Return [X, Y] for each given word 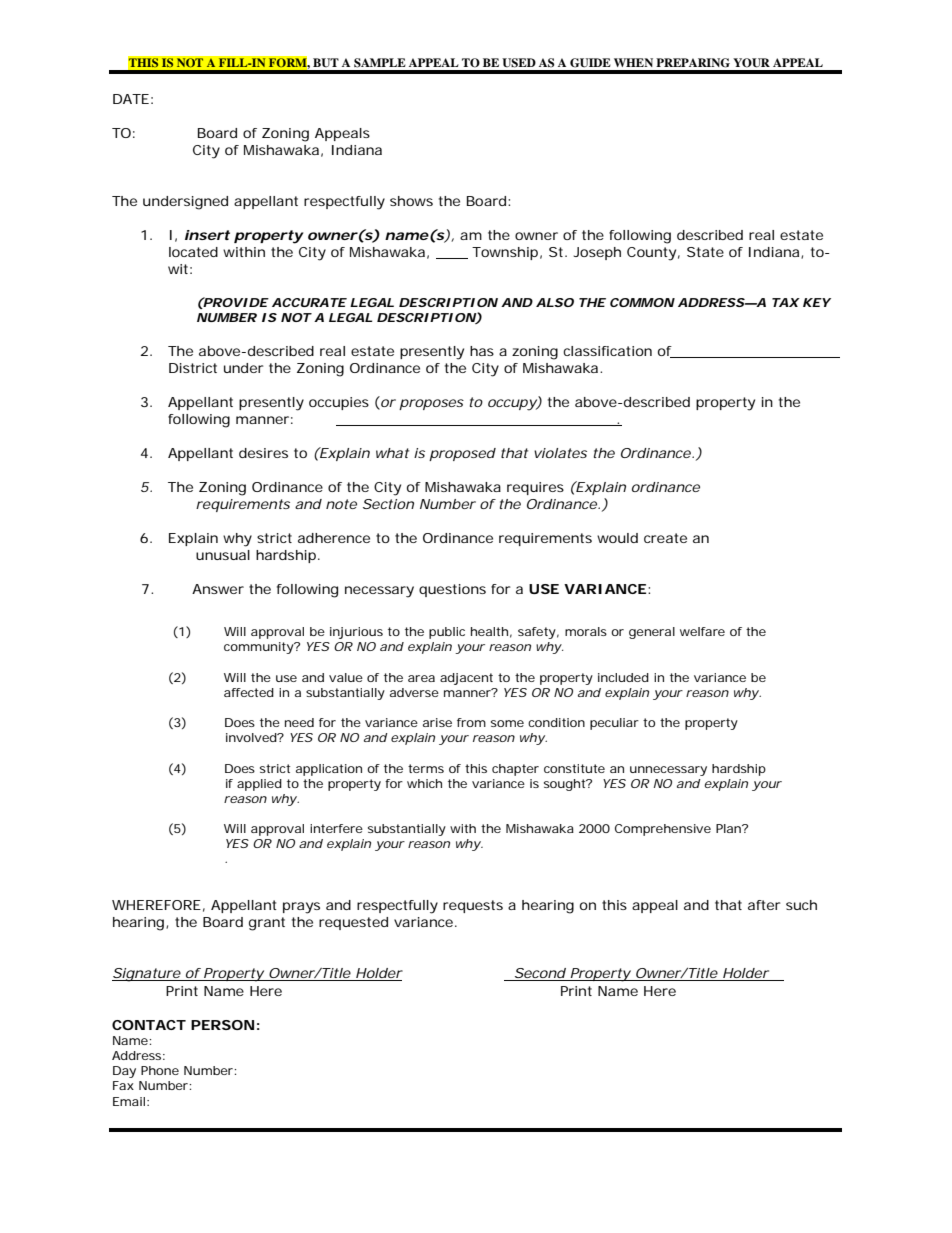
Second [539, 974]
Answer [218, 589]
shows [411, 201]
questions [452, 590]
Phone [160, 1070]
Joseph [597, 253]
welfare [702, 631]
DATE [131, 99]
